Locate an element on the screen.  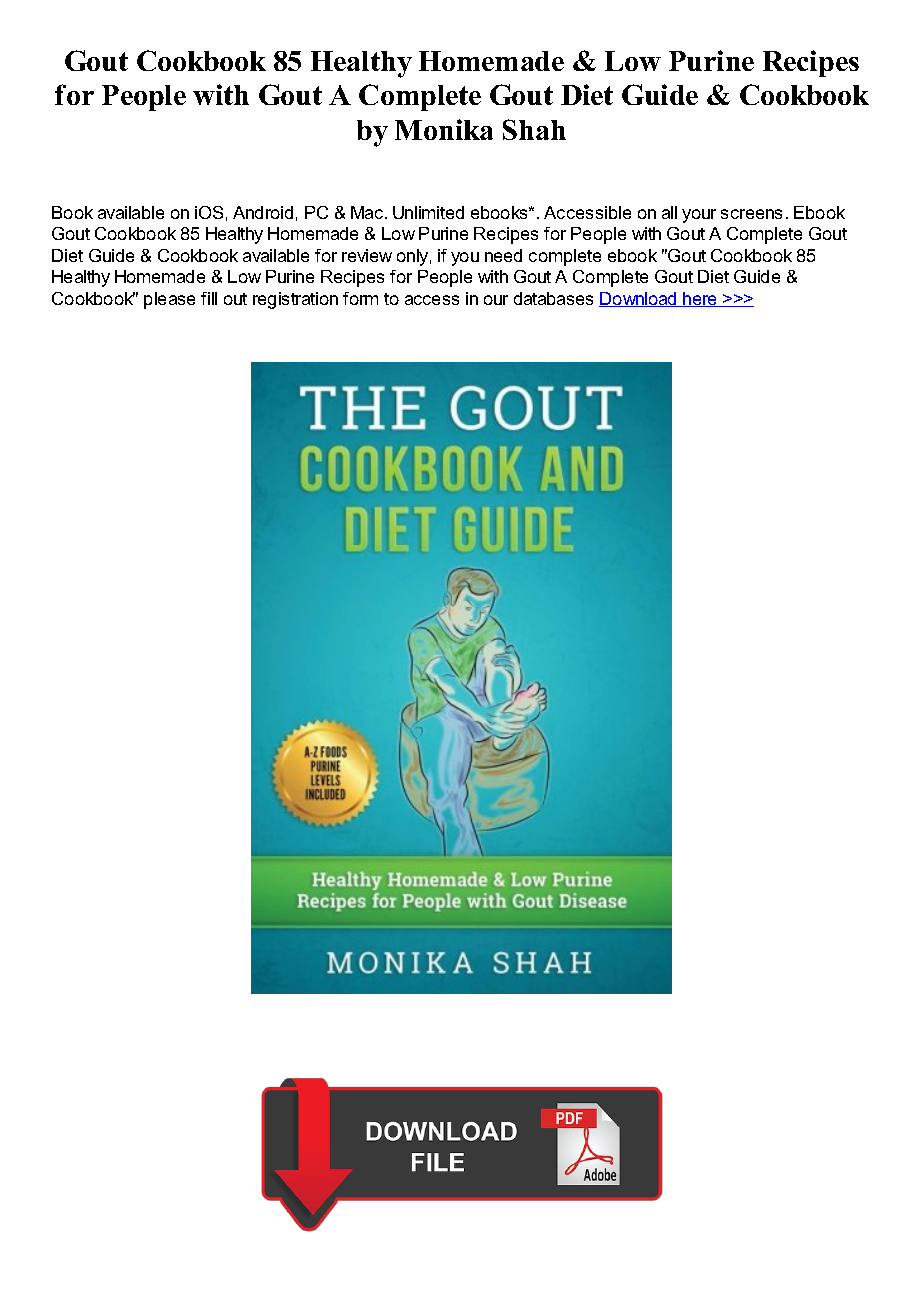
form is located at coordinates (360, 298).
